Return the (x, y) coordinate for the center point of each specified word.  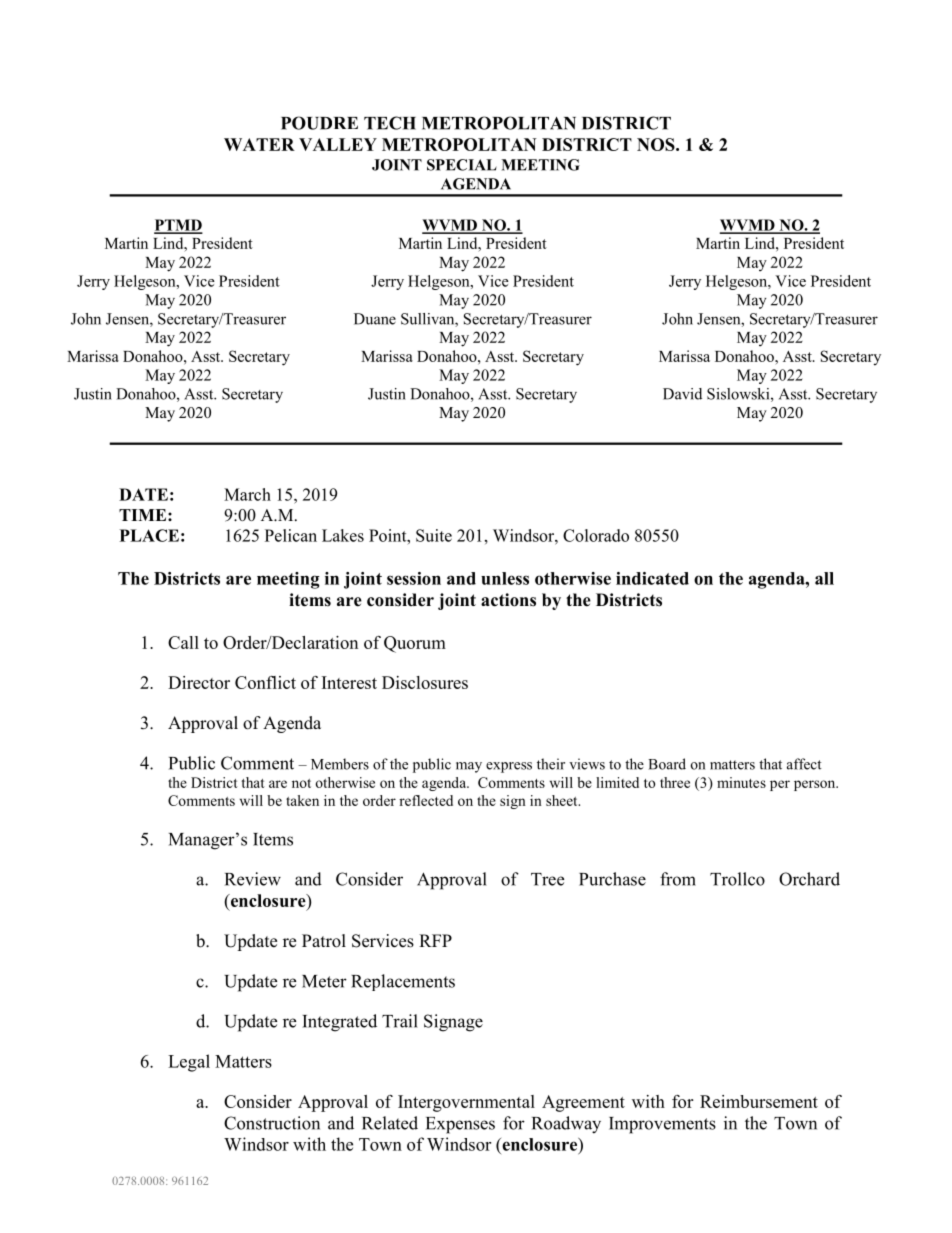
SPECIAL (462, 165)
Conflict (265, 682)
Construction (272, 1123)
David (682, 394)
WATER (259, 144)
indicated (652, 578)
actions (508, 600)
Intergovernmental (466, 1103)
